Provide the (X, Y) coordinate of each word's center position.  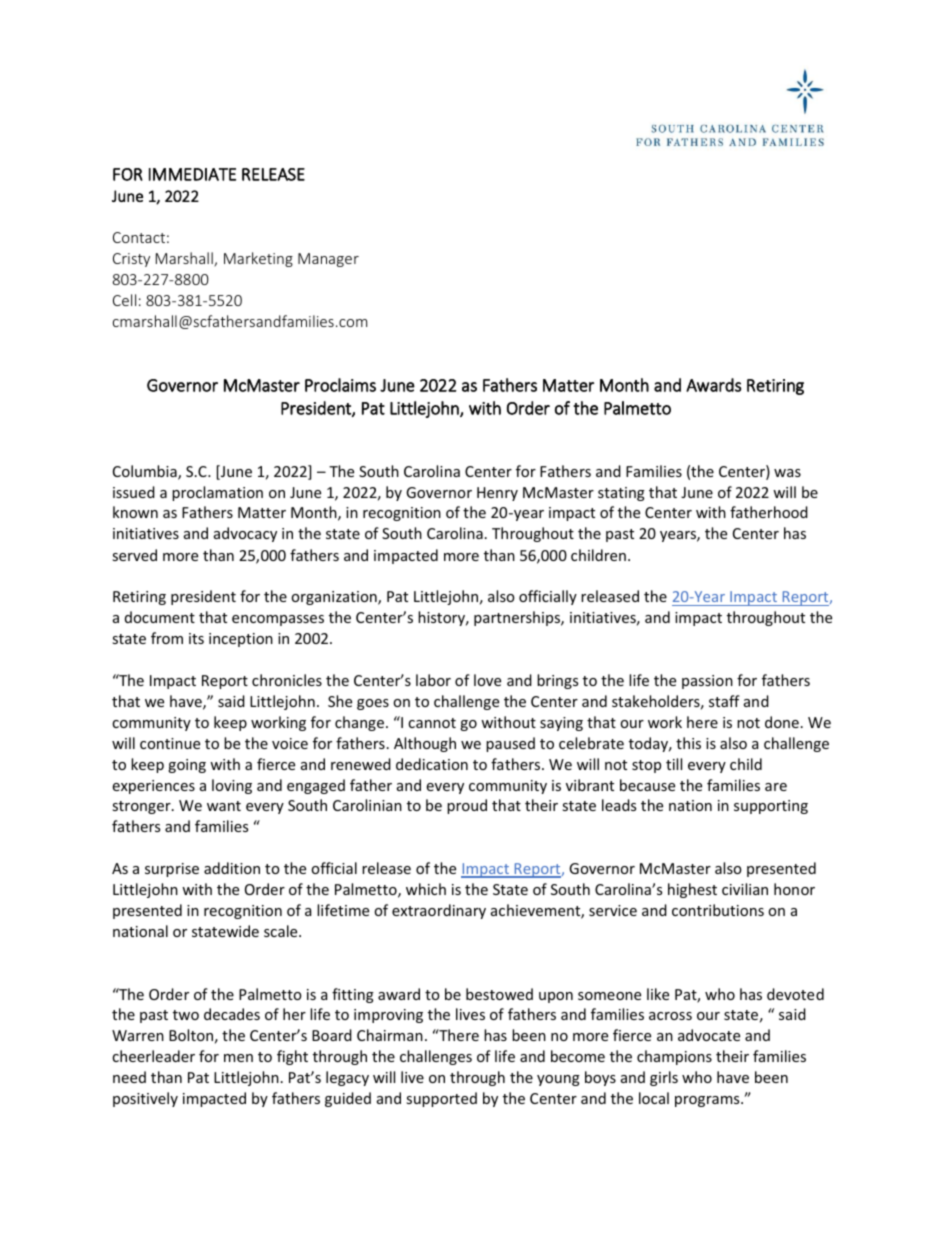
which (426, 889)
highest (692, 890)
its (196, 638)
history (443, 618)
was (787, 473)
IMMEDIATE (192, 174)
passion (707, 682)
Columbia (146, 472)
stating (621, 494)
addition (232, 868)
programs (708, 1101)
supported (441, 1099)
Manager (328, 260)
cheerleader (153, 1056)
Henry (497, 494)
